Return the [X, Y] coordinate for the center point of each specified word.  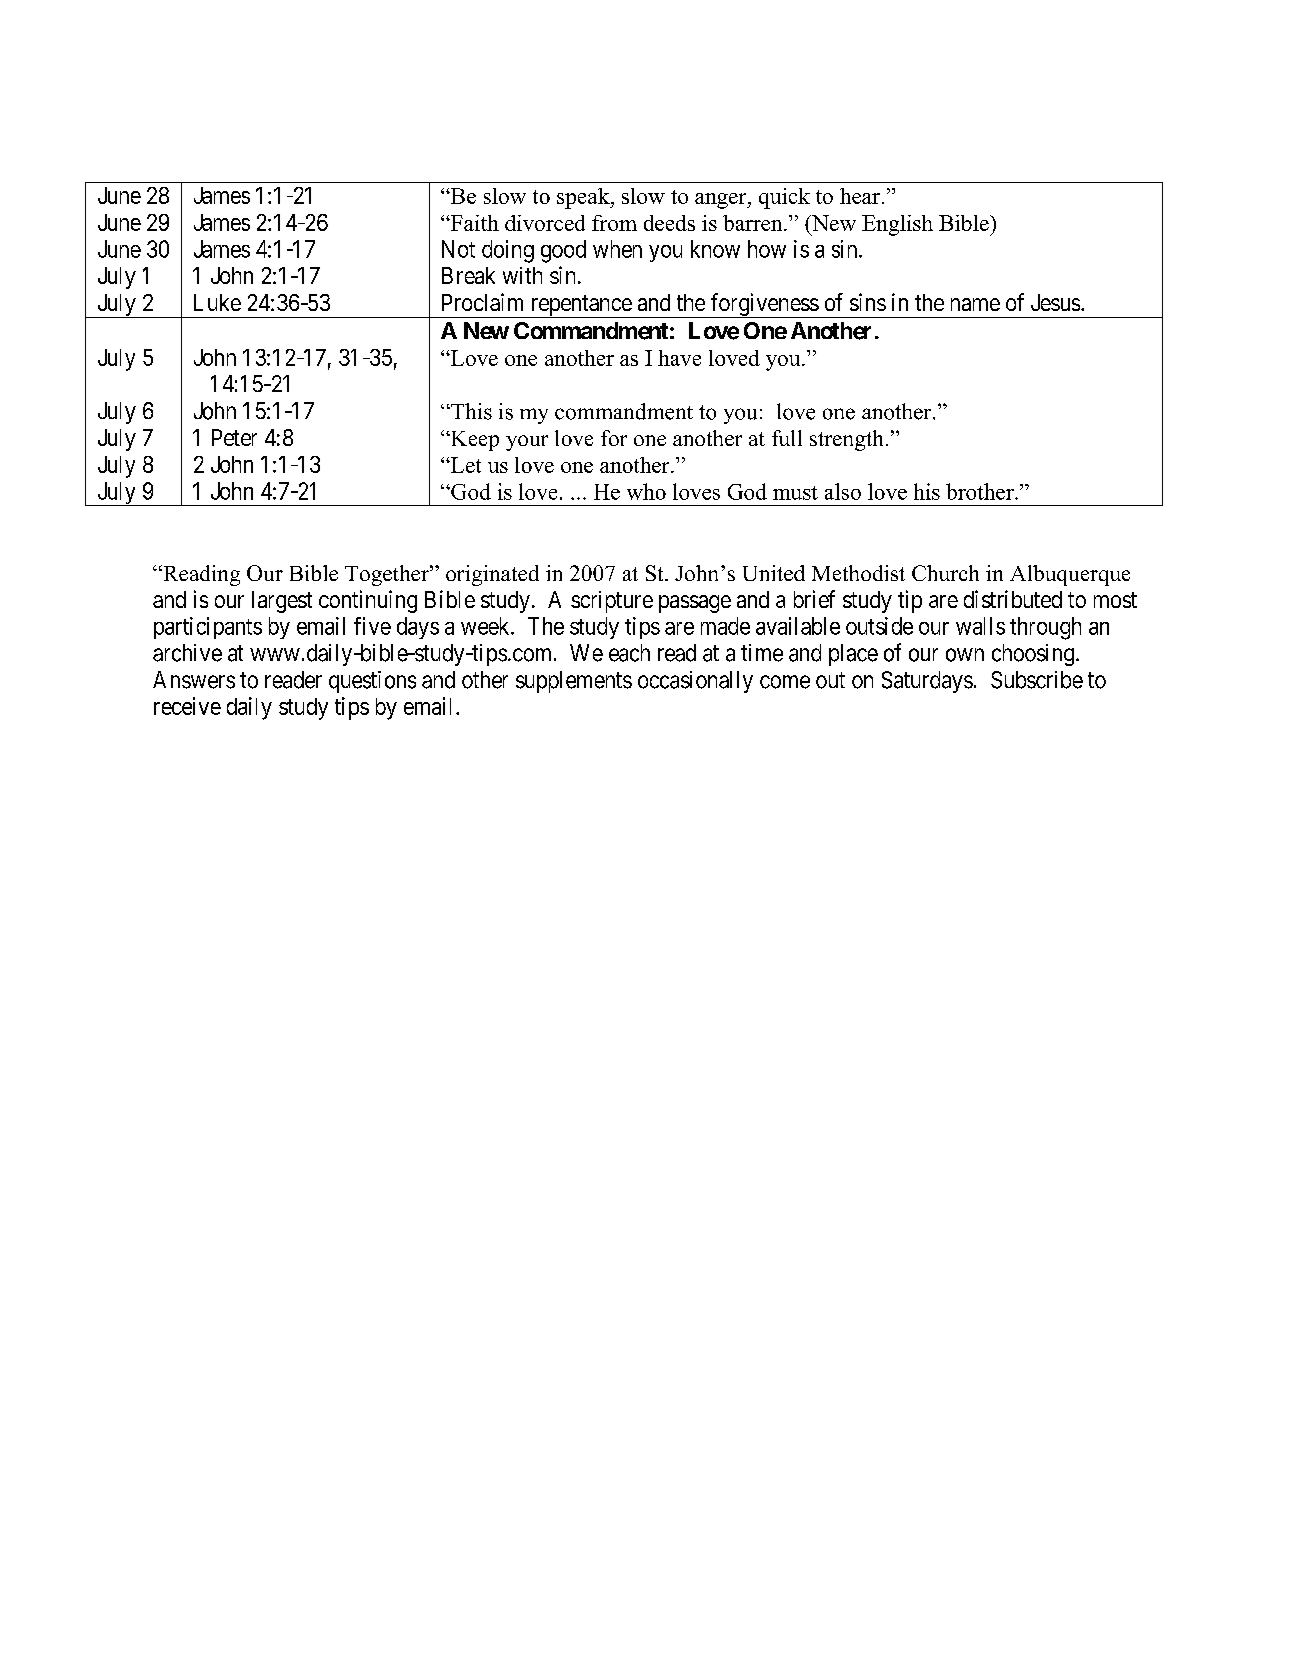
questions [372, 682]
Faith [474, 223]
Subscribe [1037, 680]
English [897, 225]
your [527, 443]
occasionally [695, 682]
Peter [234, 437]
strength [846, 440]
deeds [669, 223]
